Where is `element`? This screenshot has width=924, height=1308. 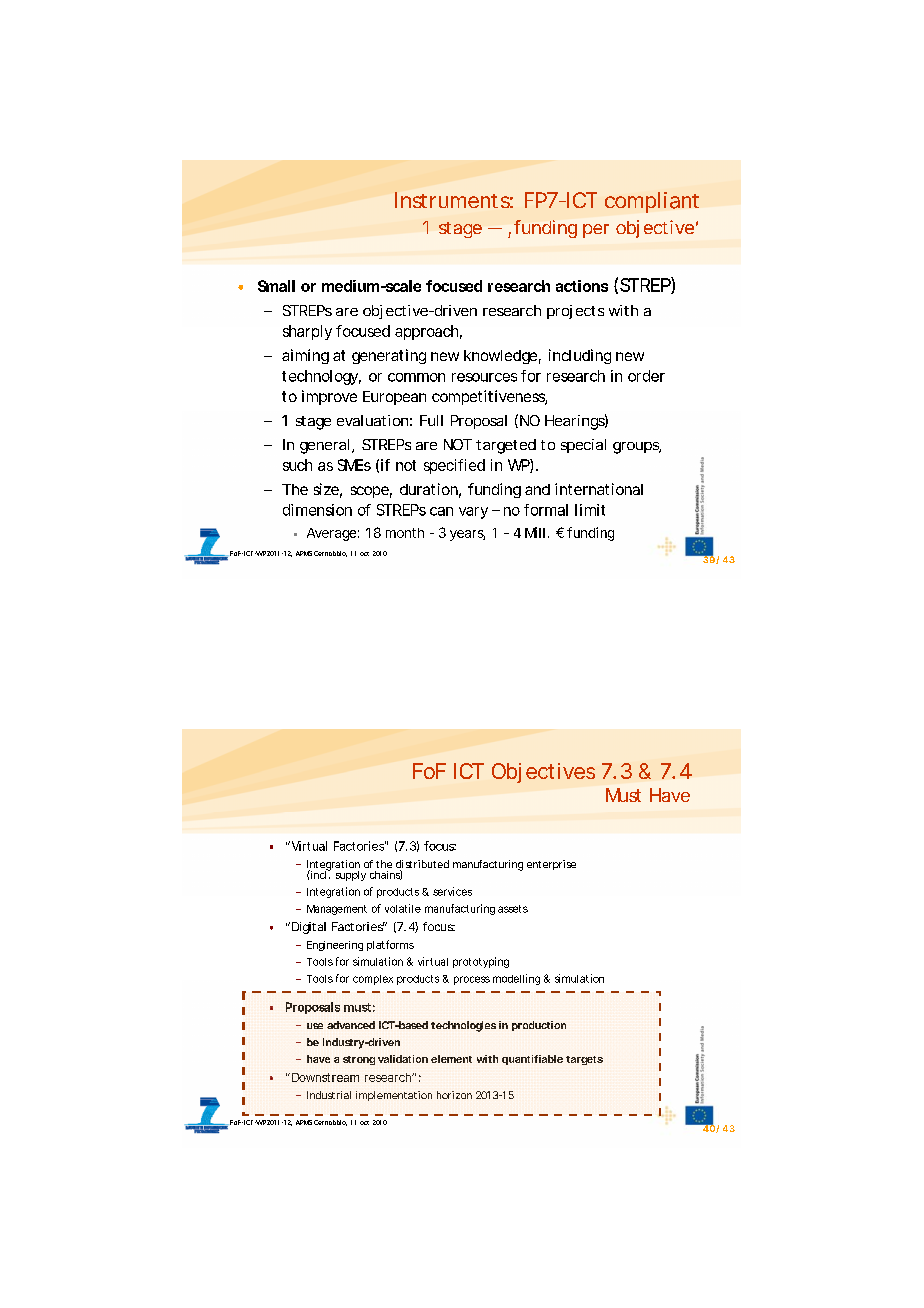 element is located at coordinates (451, 1059).
